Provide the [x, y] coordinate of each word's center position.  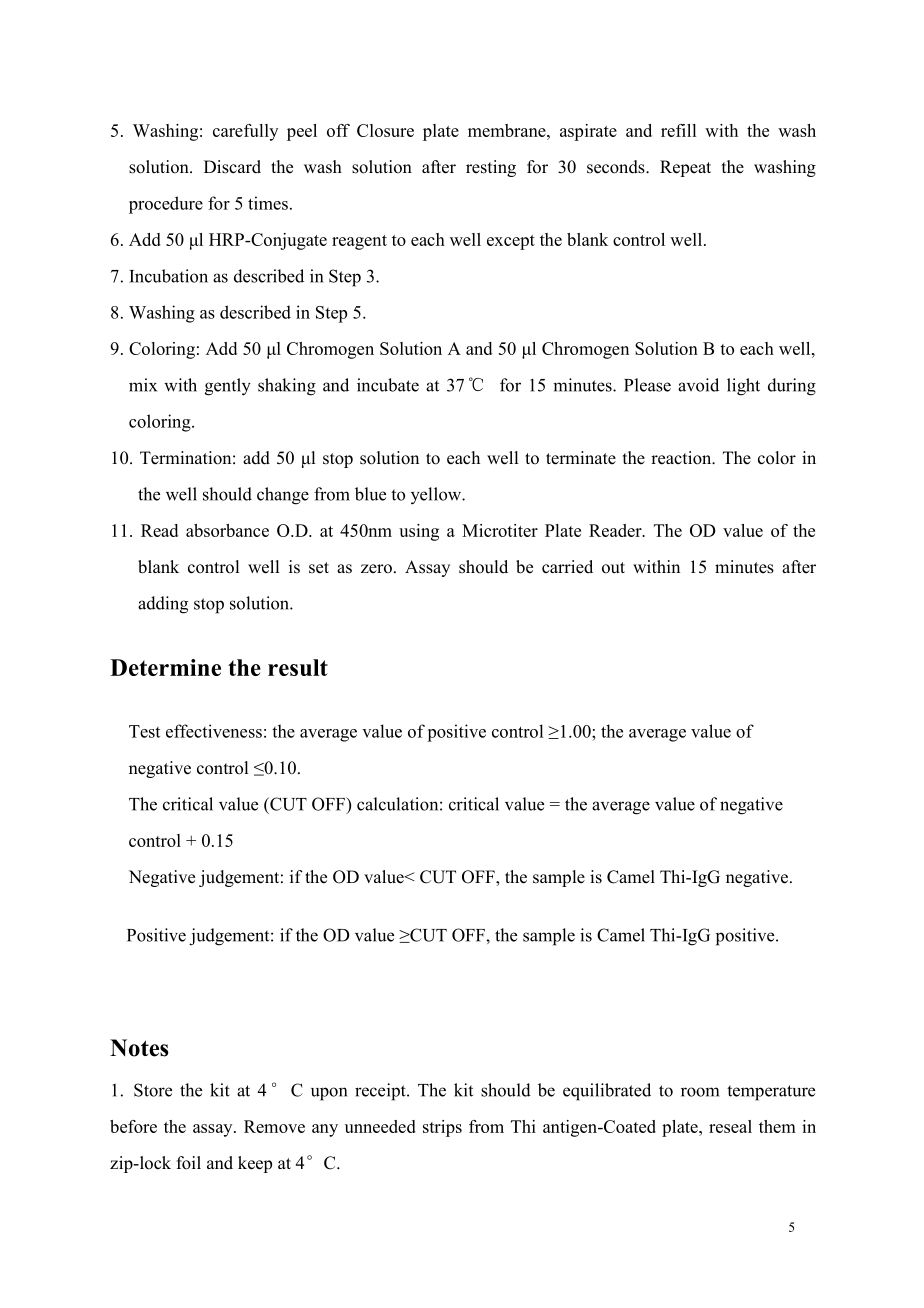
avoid [698, 385]
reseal [730, 1126]
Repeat [685, 168]
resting [491, 168]
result [298, 667]
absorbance [227, 530]
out [613, 568]
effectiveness [214, 731]
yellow [437, 496]
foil [189, 1163]
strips [442, 1128]
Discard [232, 167]
